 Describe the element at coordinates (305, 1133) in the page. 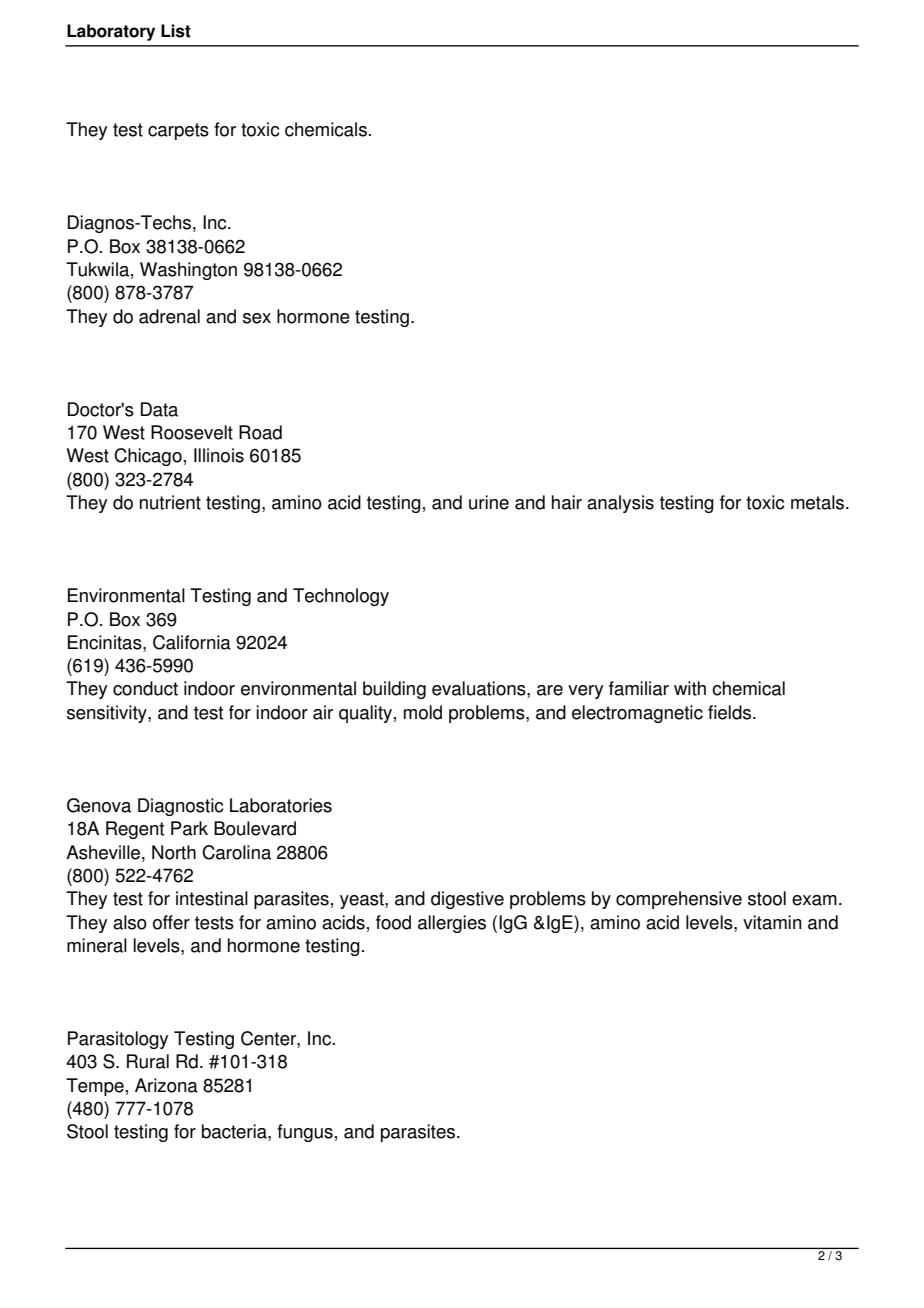

I see `fungus` at that location.
